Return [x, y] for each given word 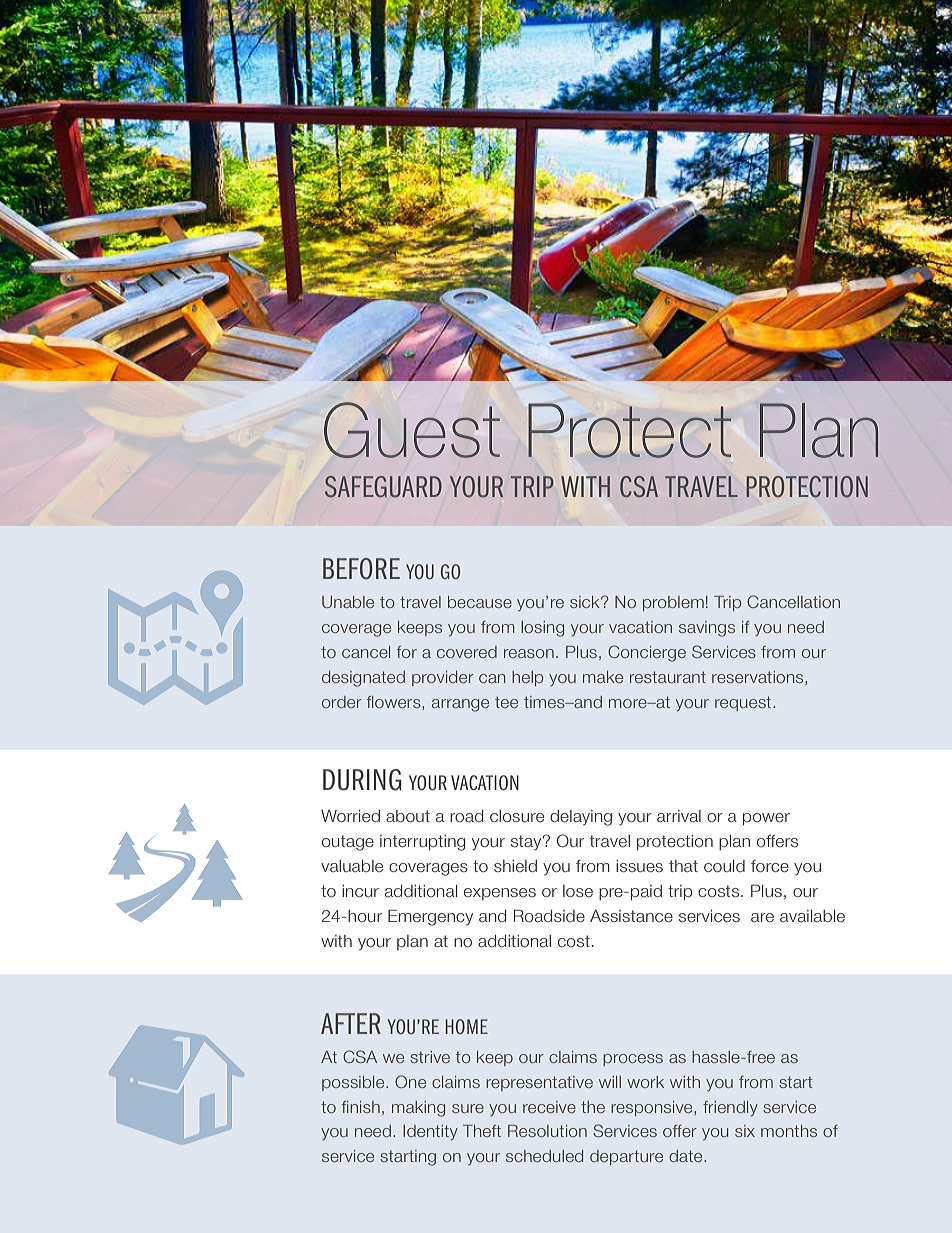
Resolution [547, 1131]
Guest [412, 430]
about [408, 816]
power [766, 819]
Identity [430, 1132]
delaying [581, 818]
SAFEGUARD [383, 487]
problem [673, 603]
